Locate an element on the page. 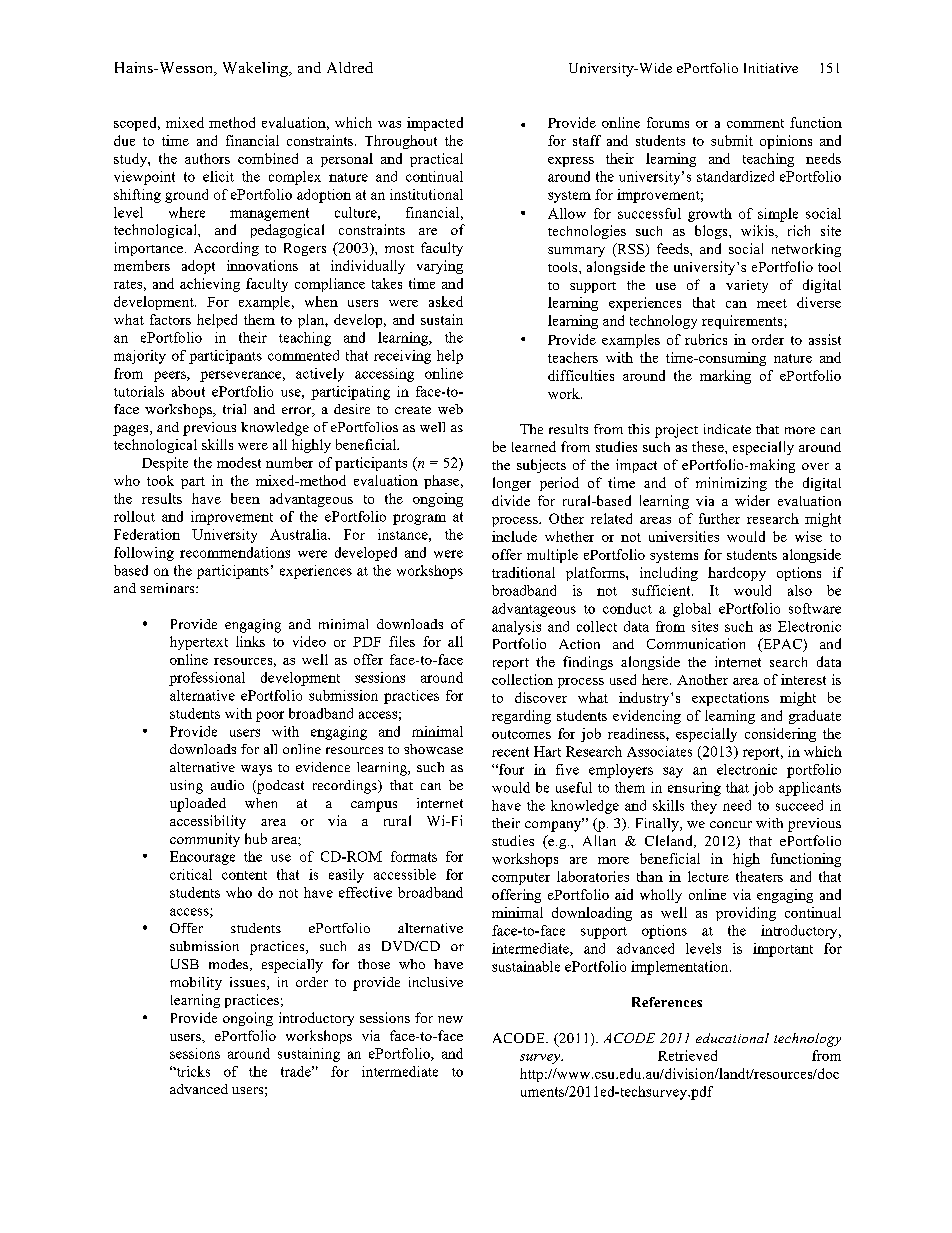 Image resolution: width=952 pixels, height=1233 pixels. recommendations is located at coordinates (235, 552).
